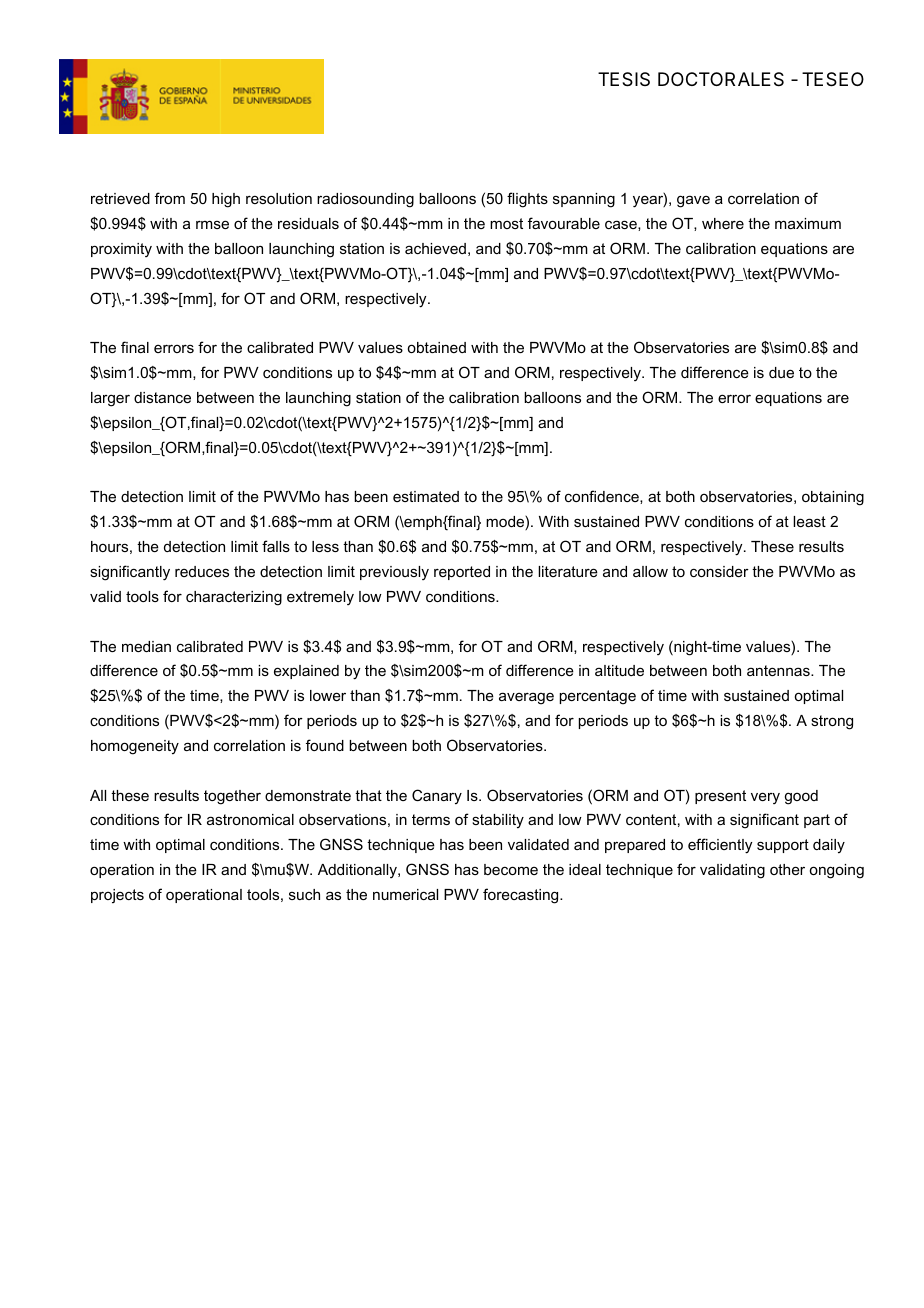 The image size is (924, 1308). What do you see at coordinates (135, 747) in the screenshot?
I see `homogeneity` at bounding box center [135, 747].
